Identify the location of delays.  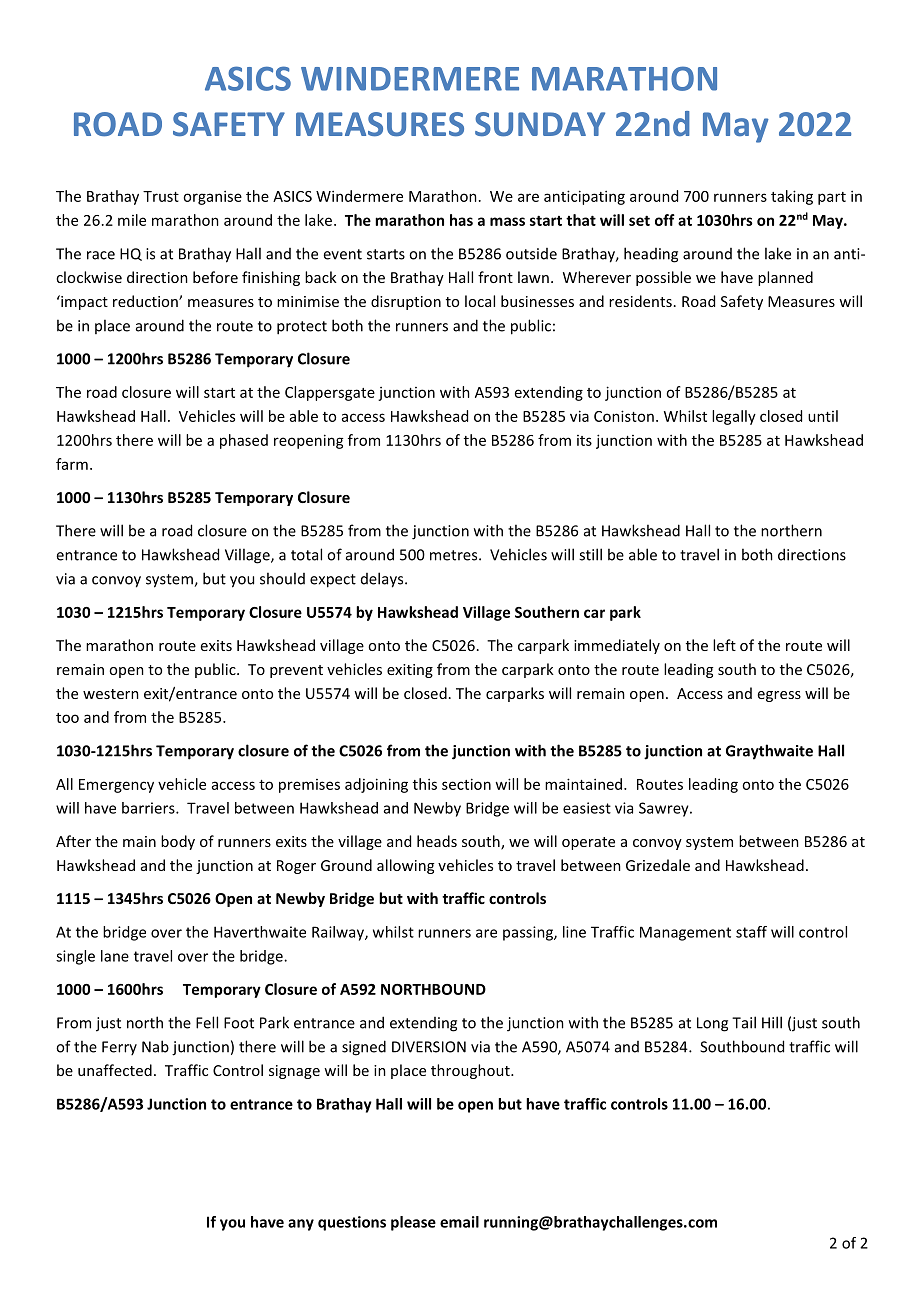
(383, 580).
